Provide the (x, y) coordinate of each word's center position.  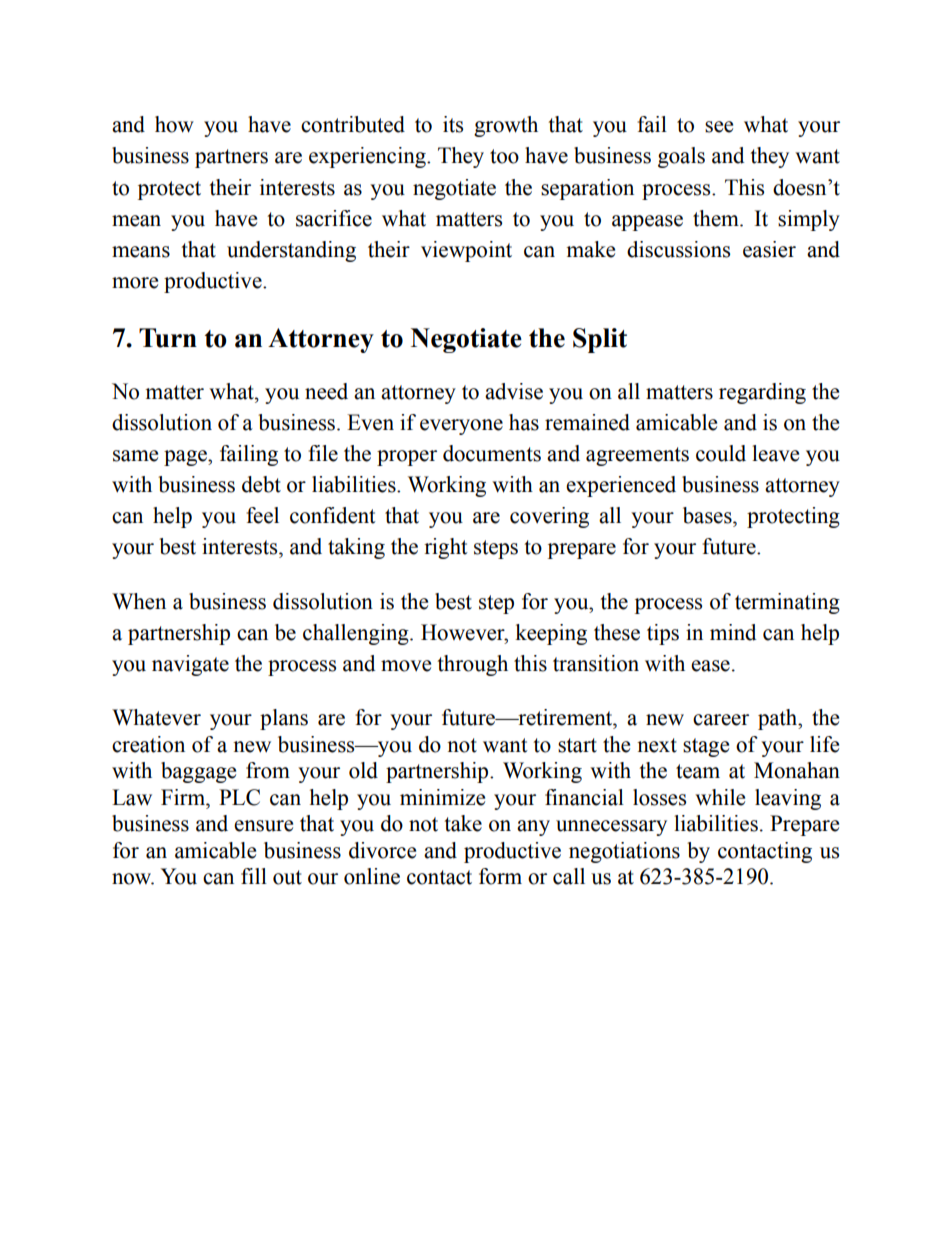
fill (254, 876)
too (504, 156)
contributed (353, 124)
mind (733, 632)
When (139, 601)
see (719, 127)
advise (514, 391)
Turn (168, 338)
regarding (762, 393)
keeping (551, 634)
